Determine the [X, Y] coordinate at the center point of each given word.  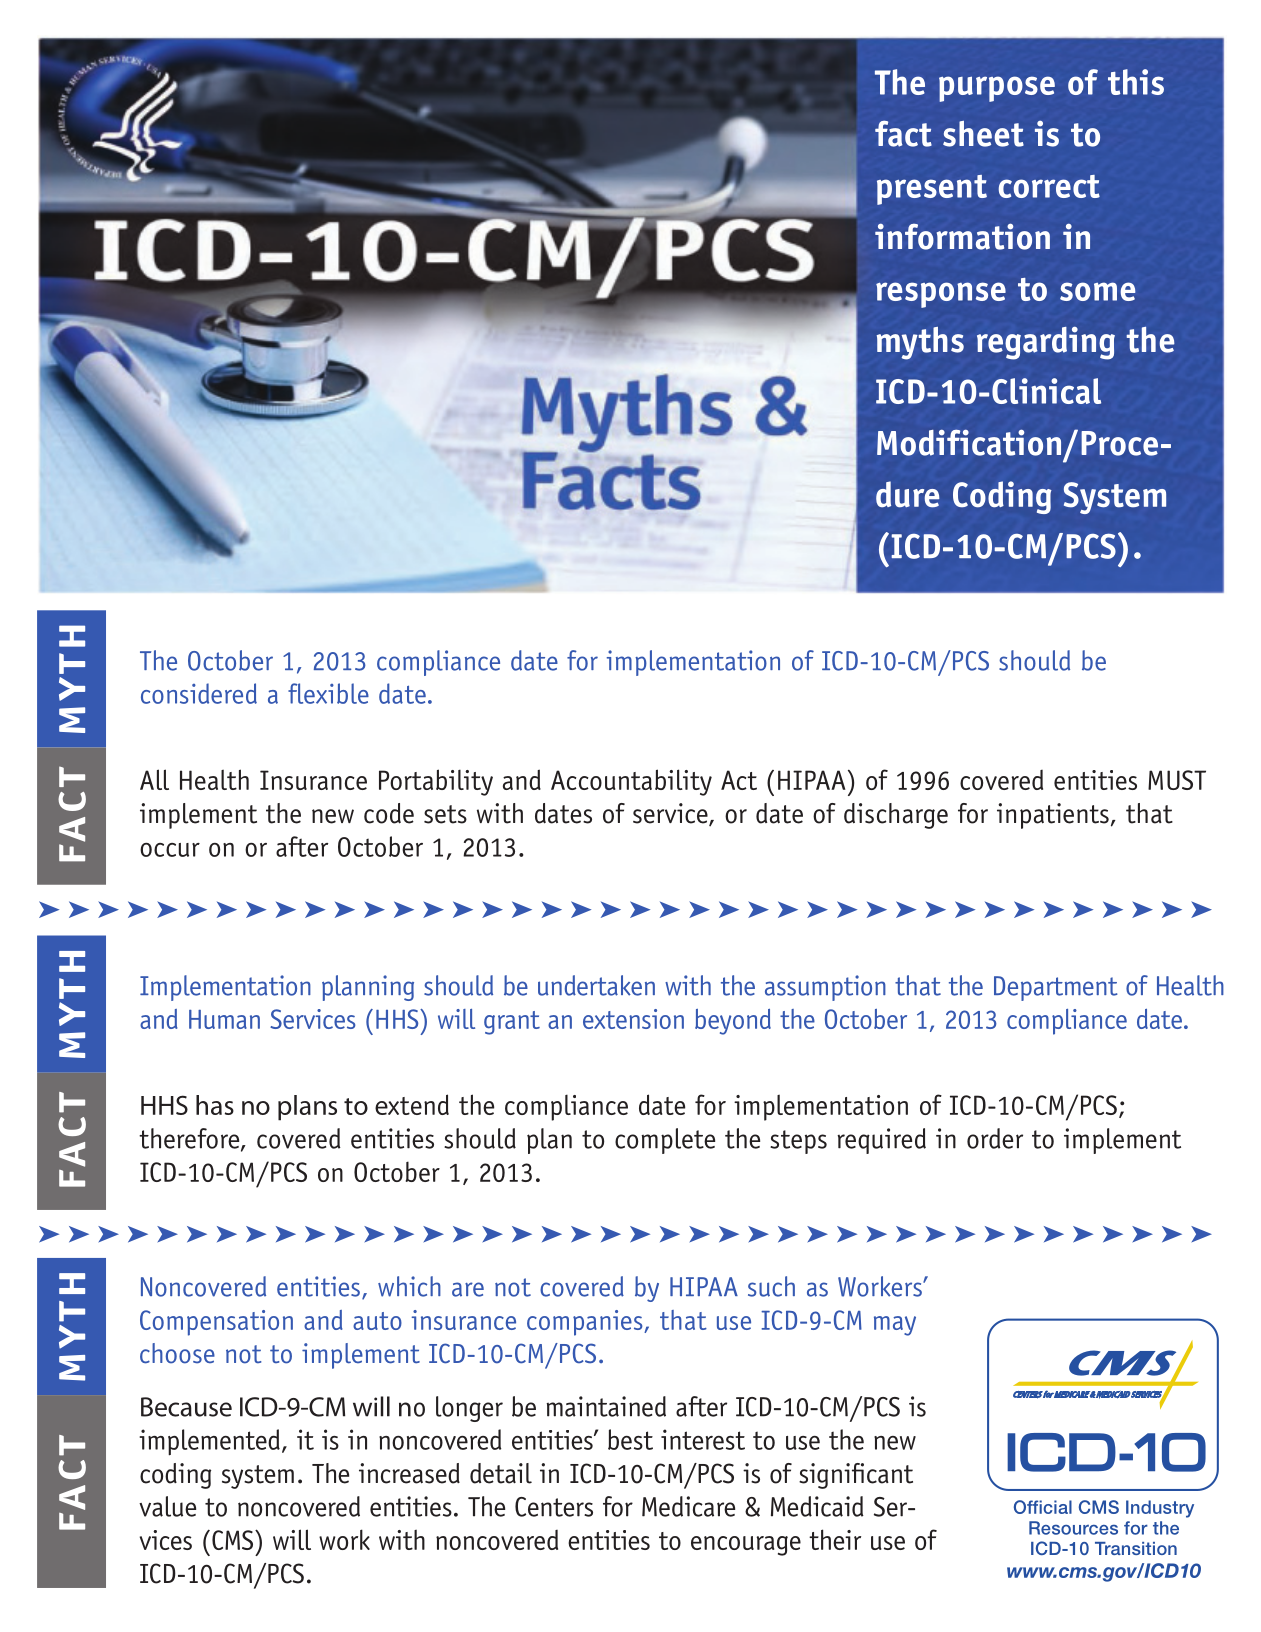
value [167, 1506]
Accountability [631, 782]
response [941, 295]
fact [903, 133]
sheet [983, 134]
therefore [190, 1139]
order [995, 1138]
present [932, 190]
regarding [1046, 343]
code [389, 813]
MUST [1177, 780]
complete [665, 1141]
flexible [328, 693]
